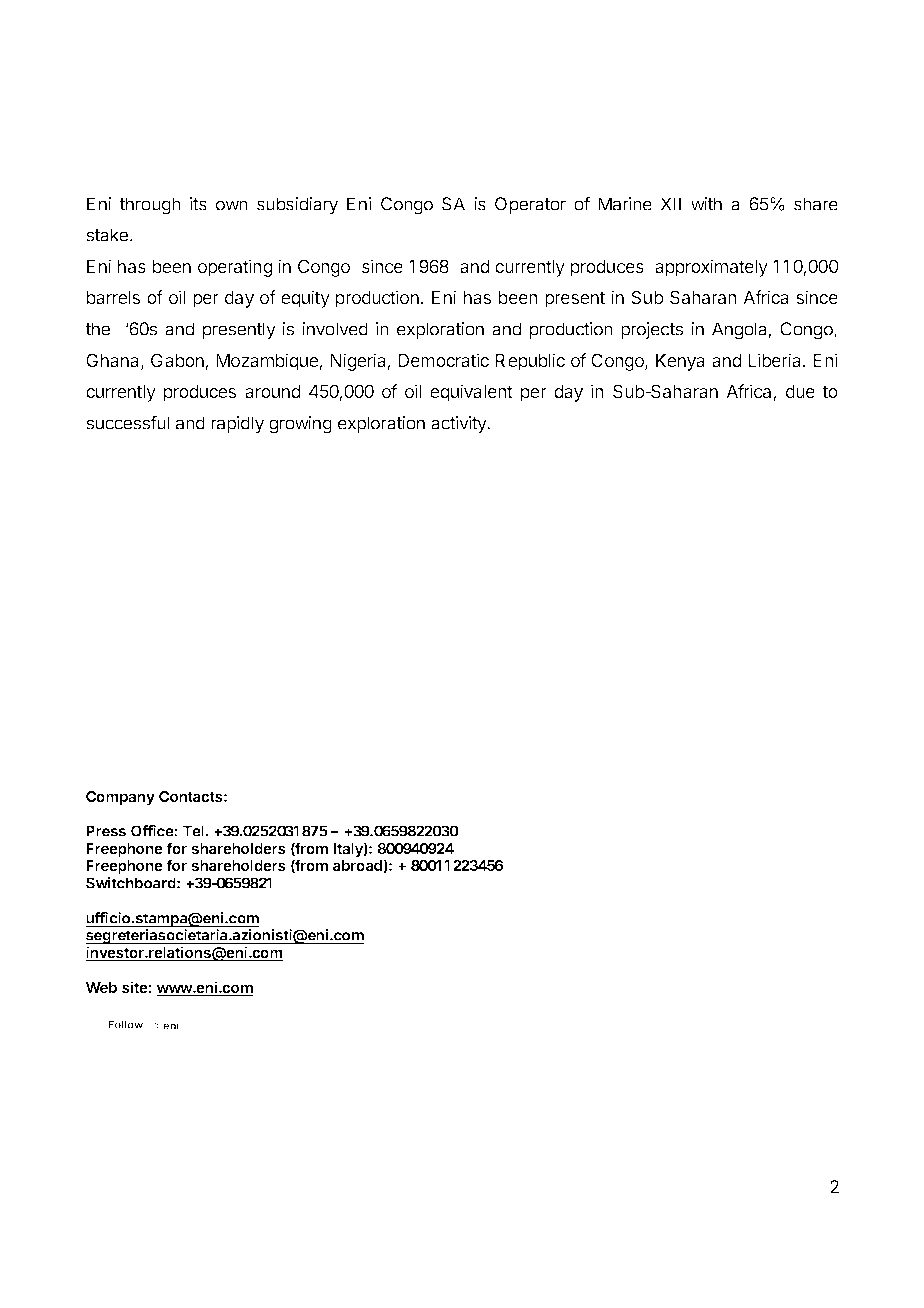  I want to click on its, so click(198, 204).
